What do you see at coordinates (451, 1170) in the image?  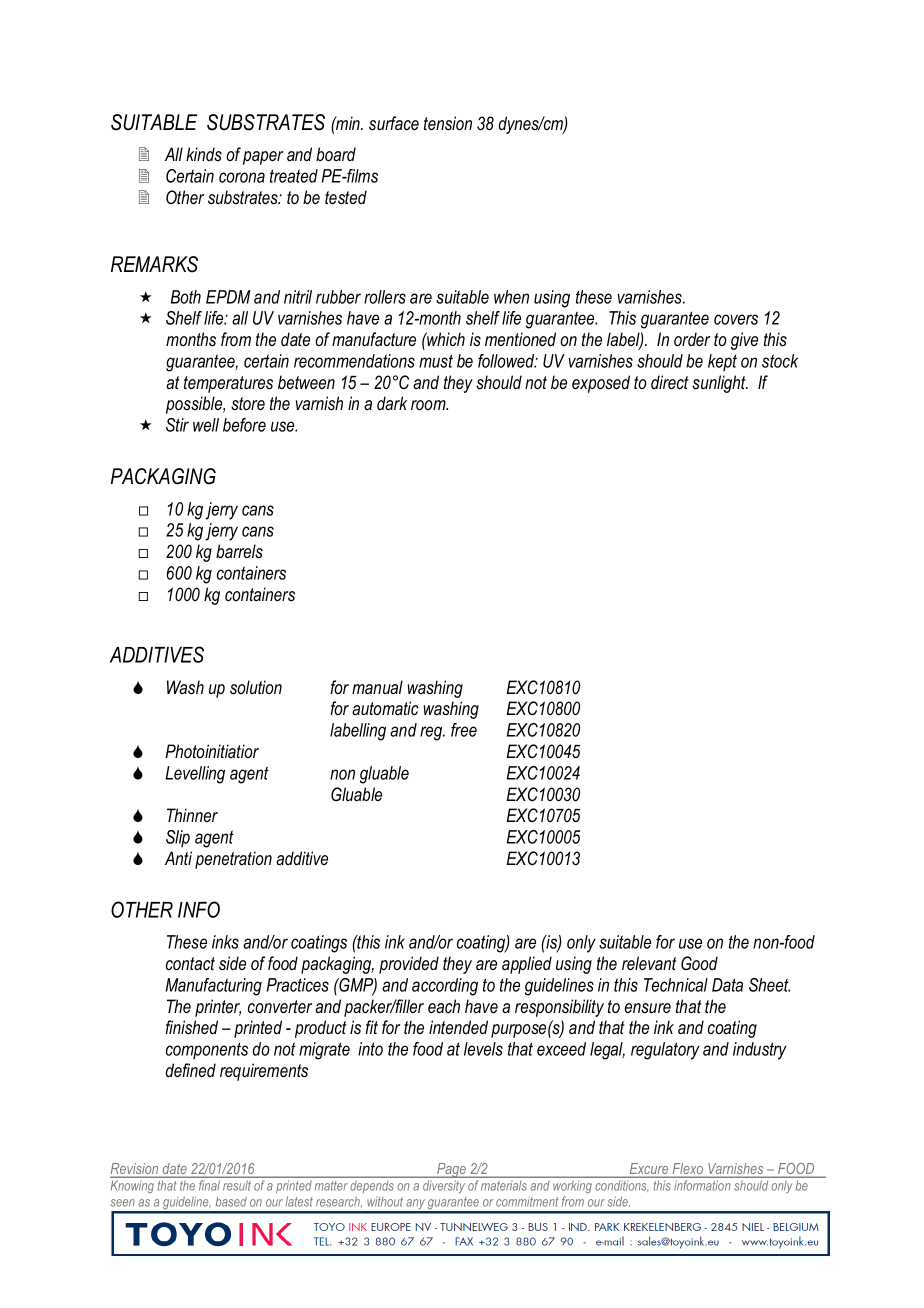 I see `Page` at bounding box center [451, 1170].
